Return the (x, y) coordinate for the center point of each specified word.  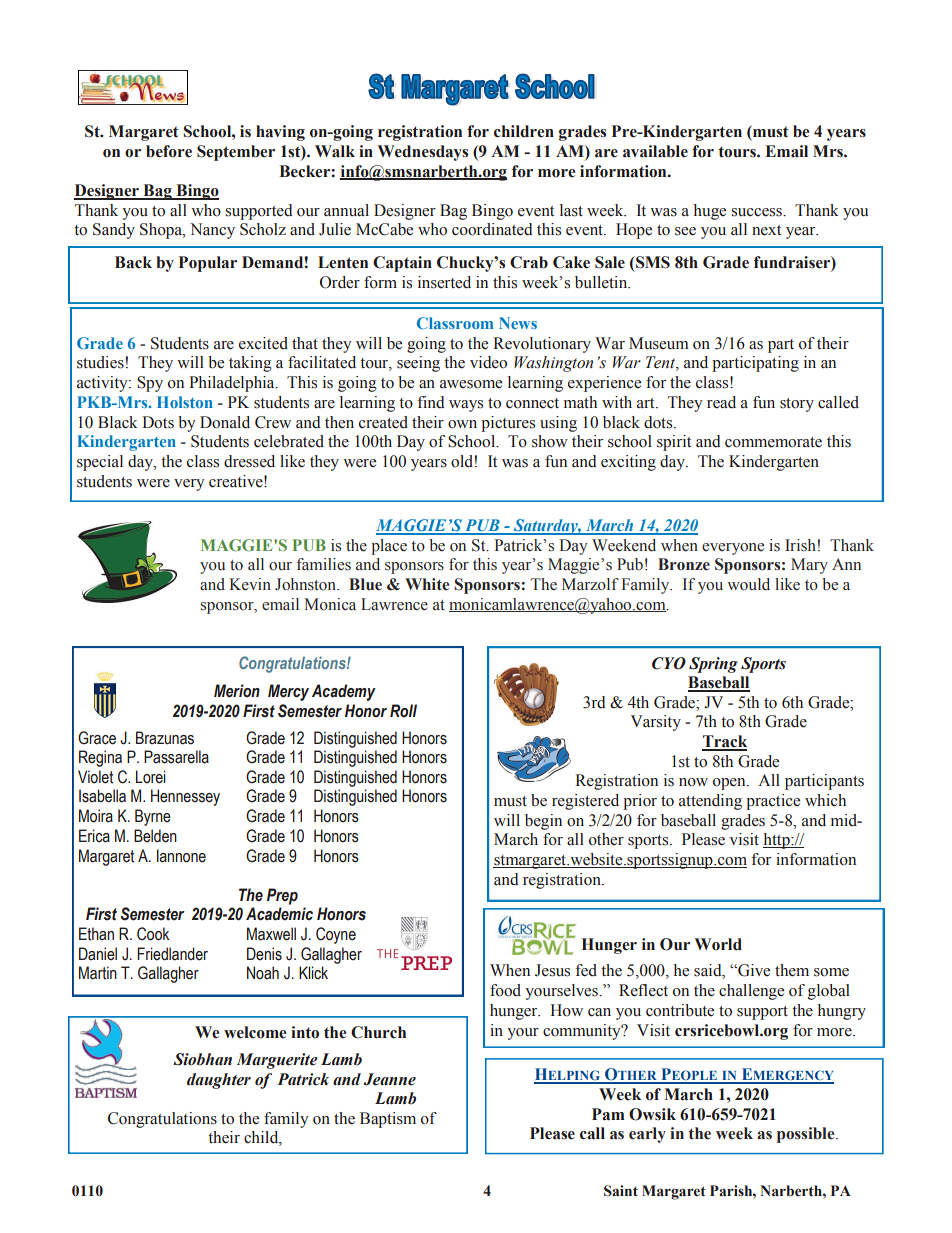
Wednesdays (422, 153)
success (757, 212)
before (169, 151)
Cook (153, 934)
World (718, 944)
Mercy (288, 692)
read (721, 402)
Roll (403, 711)
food (505, 990)
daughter (219, 1081)
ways (466, 406)
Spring (713, 665)
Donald (225, 422)
